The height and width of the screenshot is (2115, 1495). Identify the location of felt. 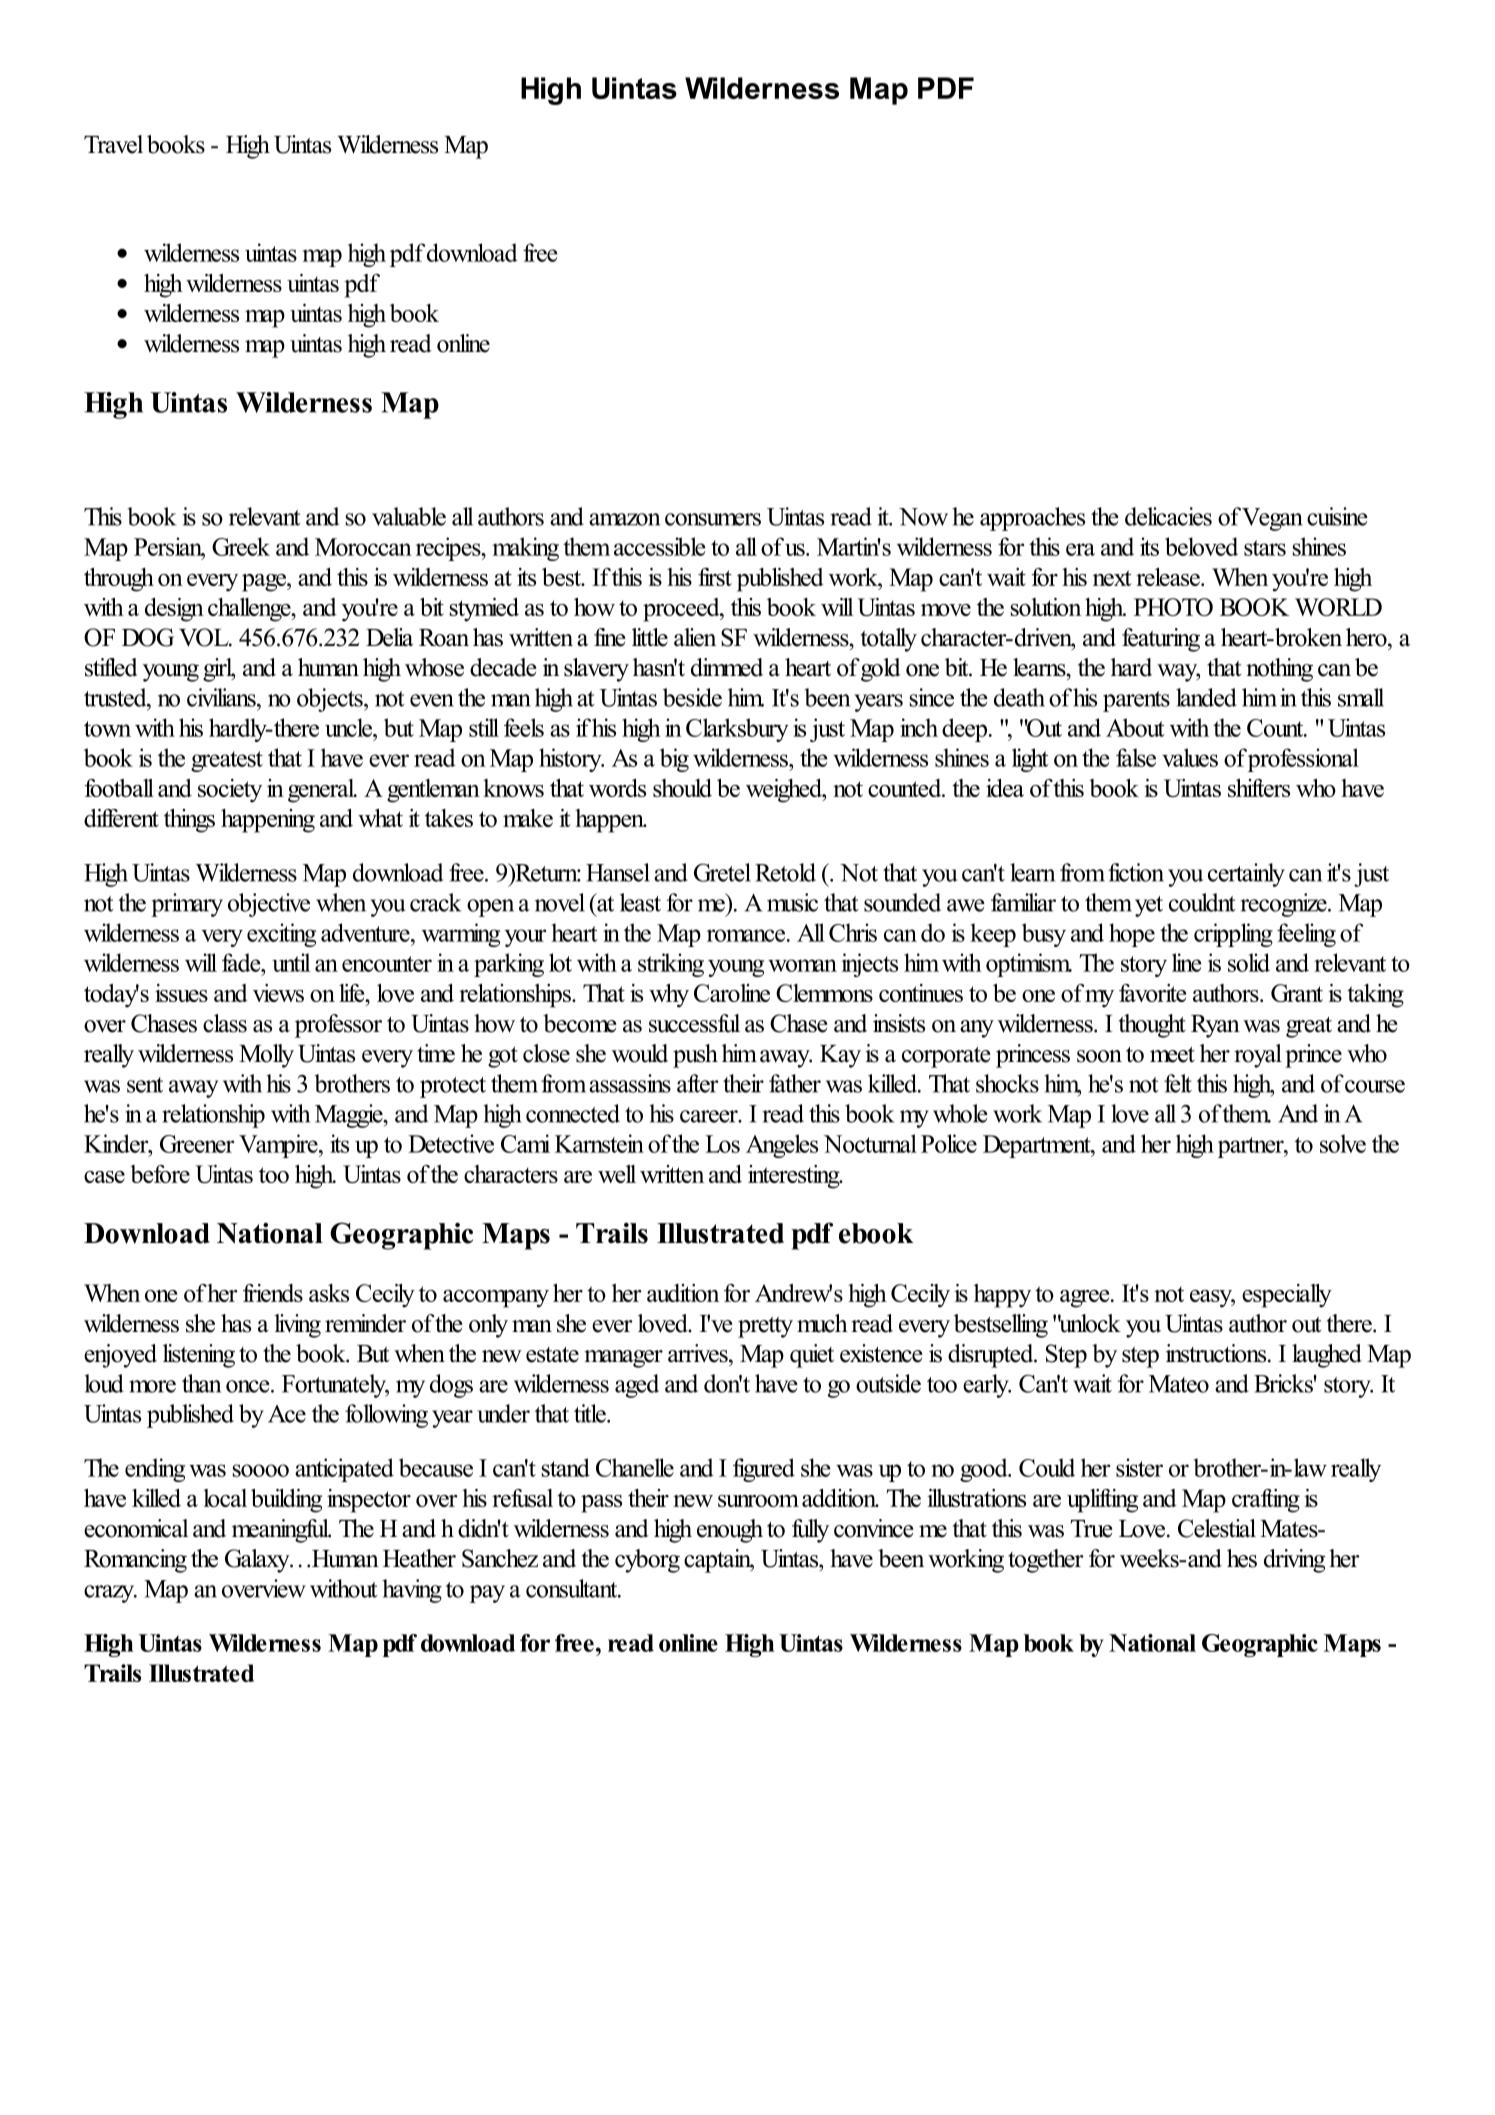
(1178, 1083).
